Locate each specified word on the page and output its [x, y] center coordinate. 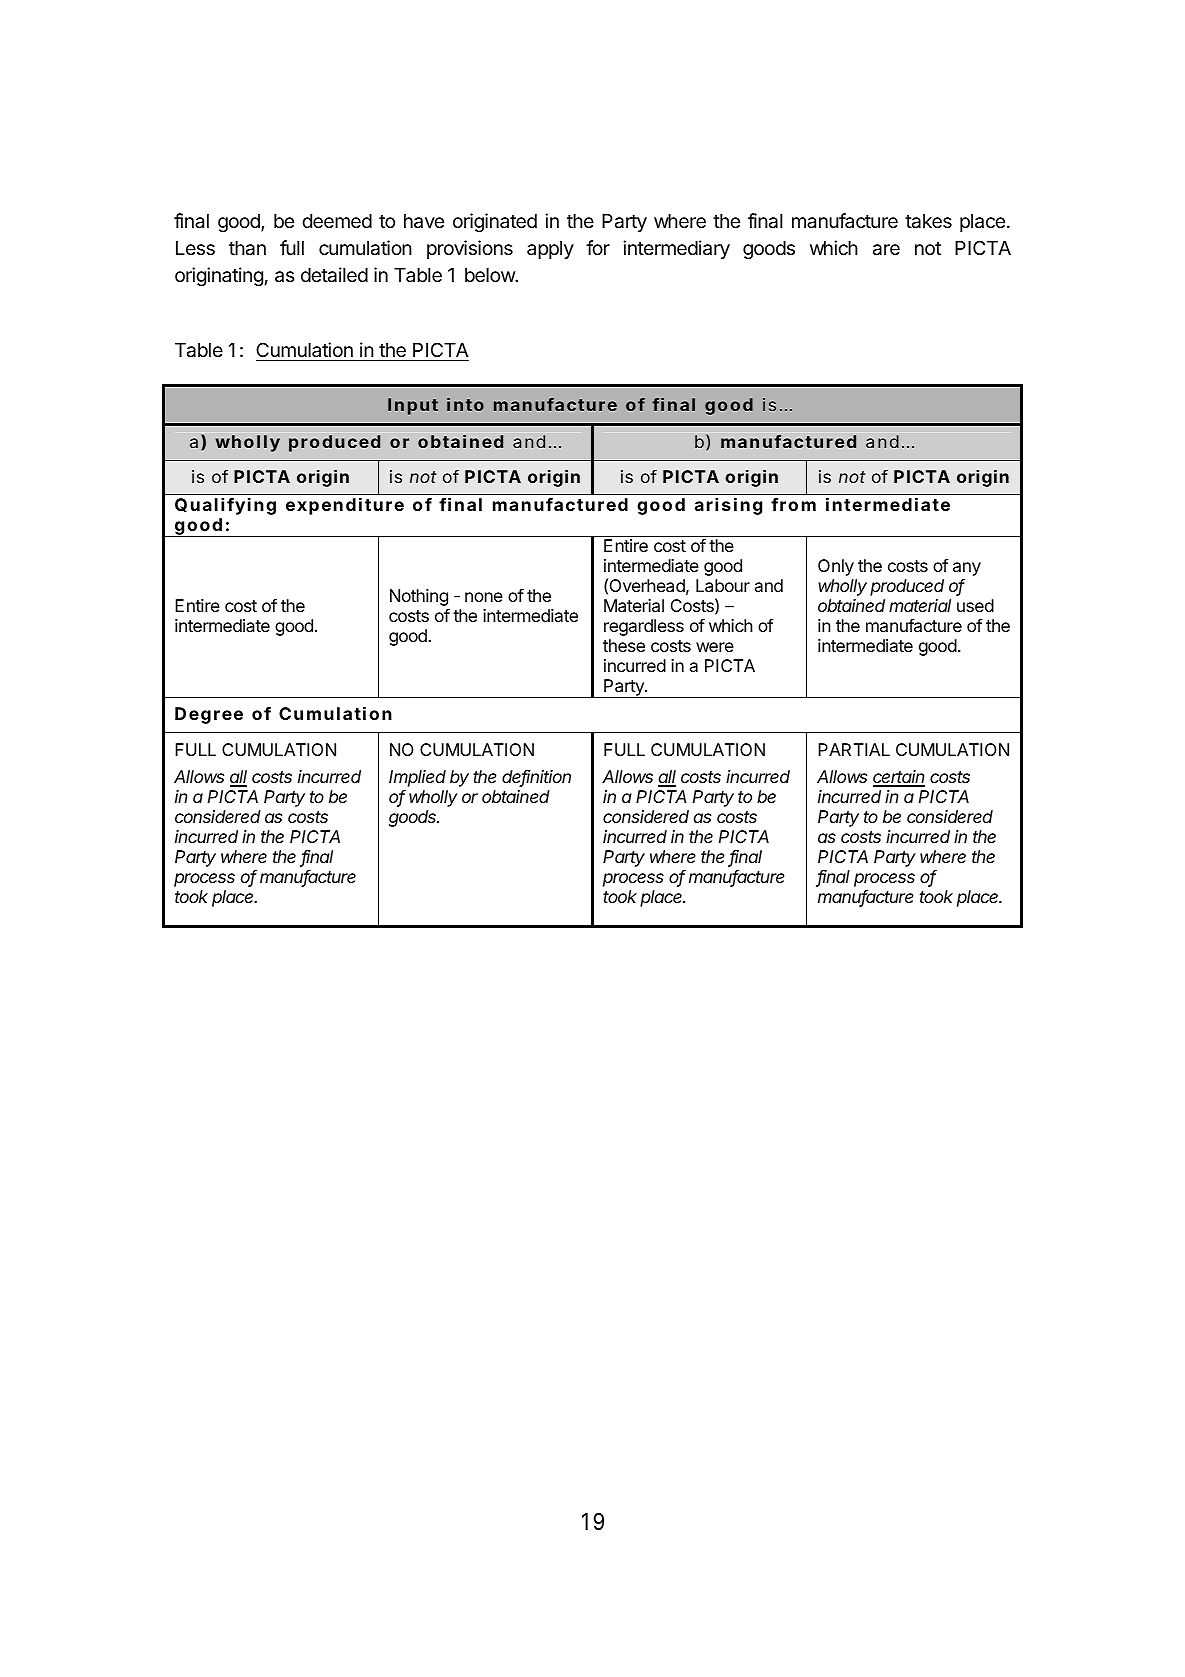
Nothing [419, 599]
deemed [337, 221]
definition [536, 777]
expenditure [345, 506]
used [975, 605]
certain [899, 778]
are [886, 250]
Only [836, 567]
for [598, 247]
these [624, 645]
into [465, 404]
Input [413, 406]
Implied [417, 780]
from [793, 504]
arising [728, 506]
